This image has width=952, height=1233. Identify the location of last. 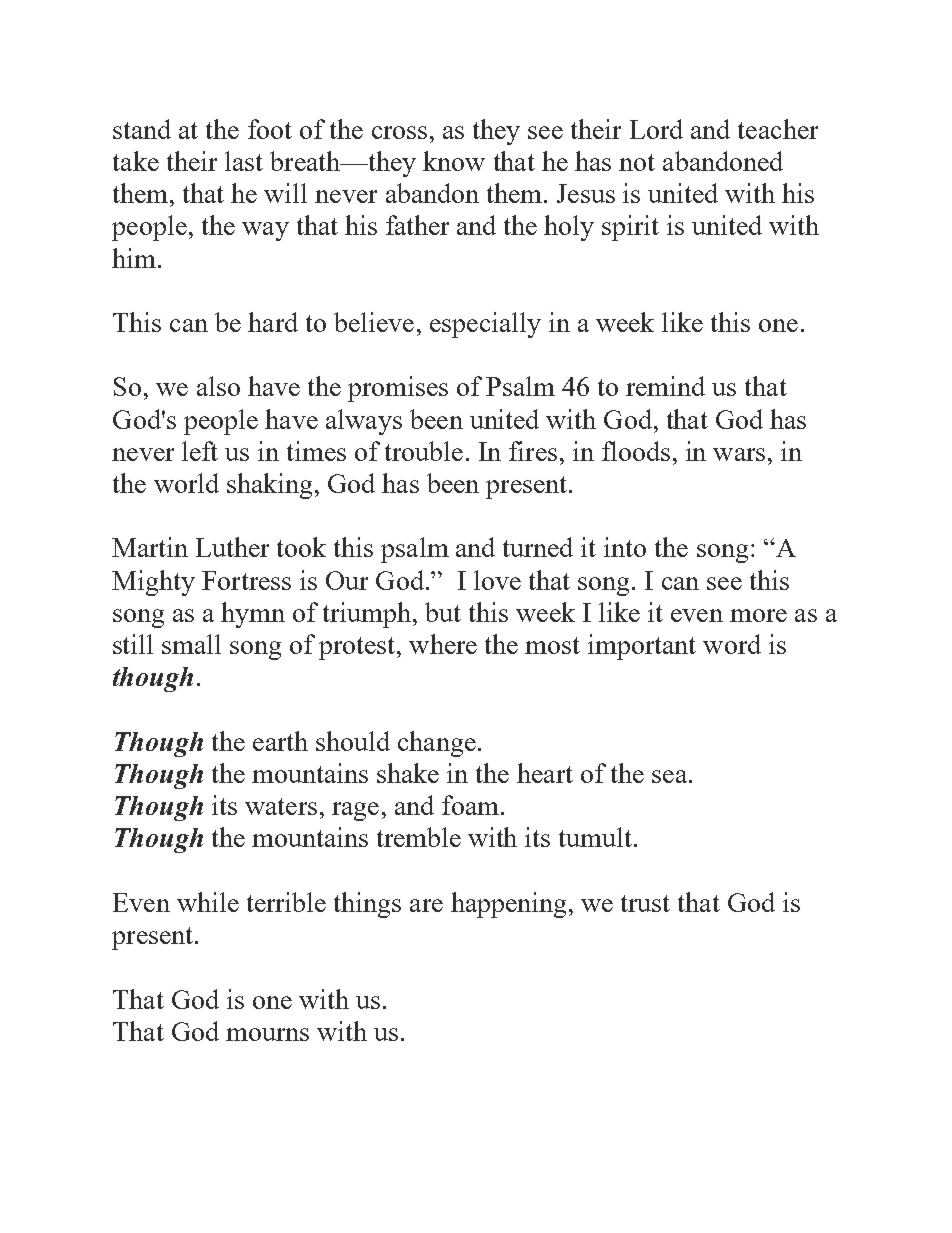
(244, 161).
